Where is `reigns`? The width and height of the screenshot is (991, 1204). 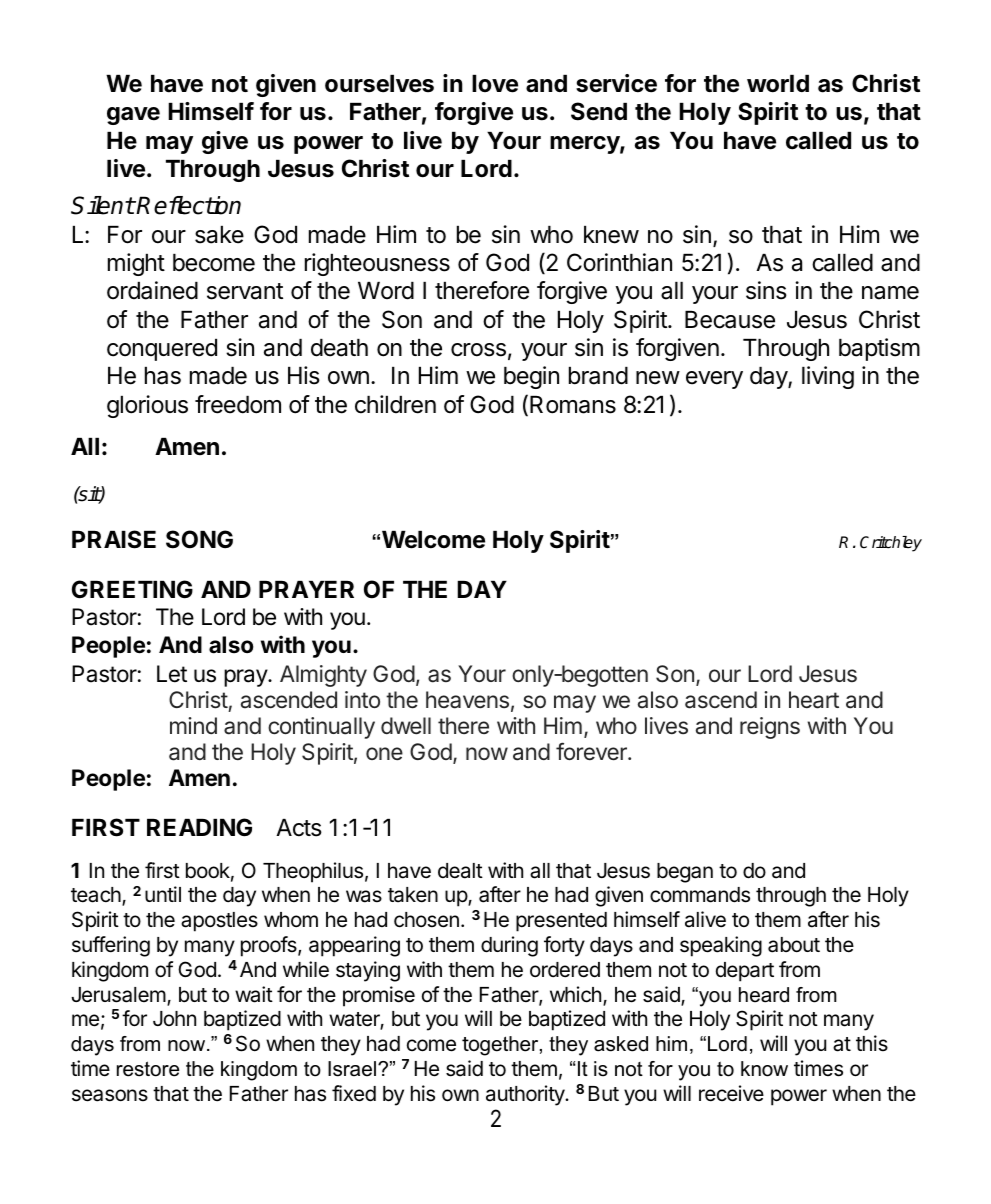
reigns is located at coordinates (770, 728).
